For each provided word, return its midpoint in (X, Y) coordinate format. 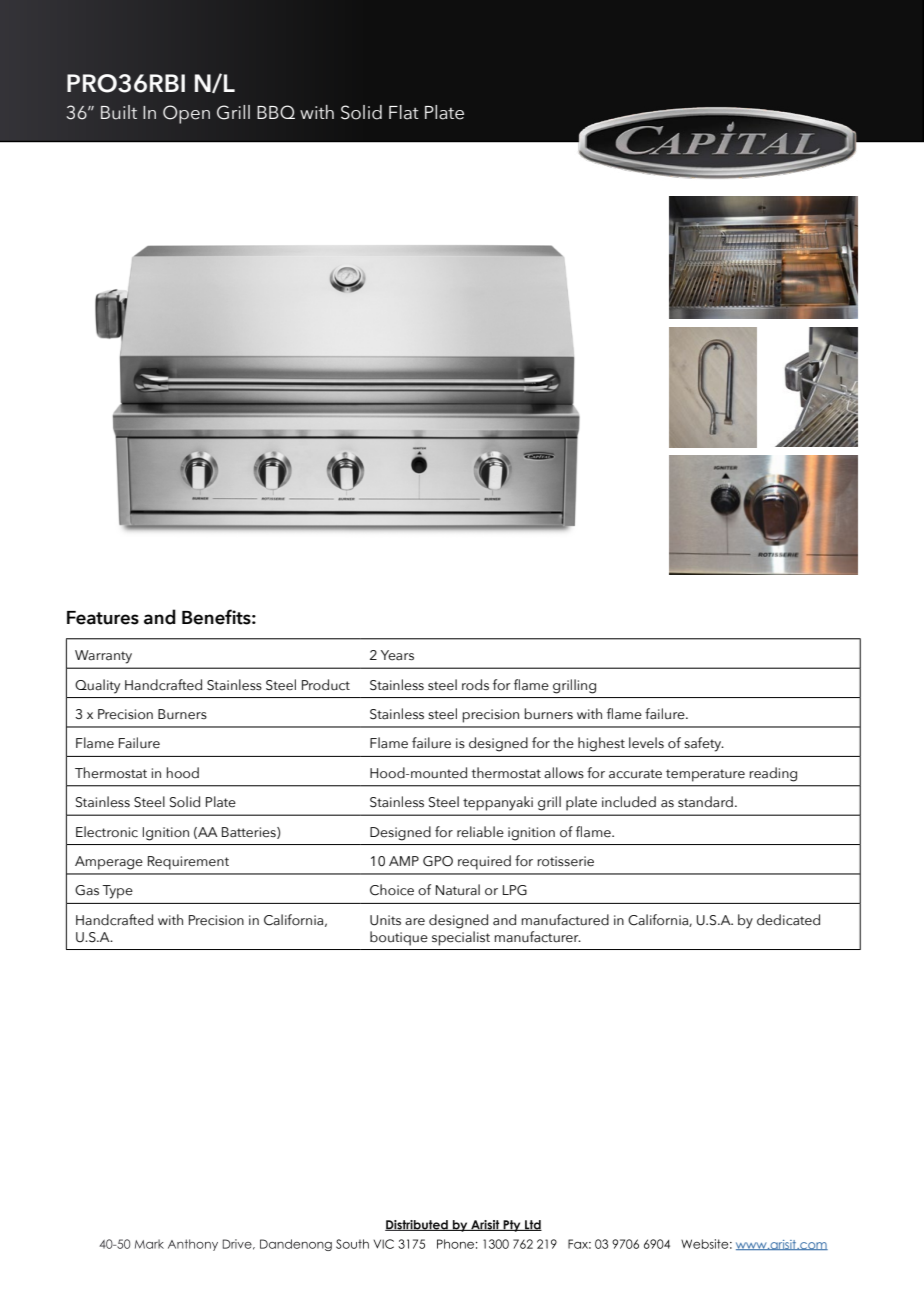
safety (704, 744)
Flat (404, 112)
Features (103, 618)
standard (705, 802)
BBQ (276, 112)
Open (186, 114)
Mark (149, 1244)
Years (397, 655)
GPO (438, 861)
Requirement (188, 863)
